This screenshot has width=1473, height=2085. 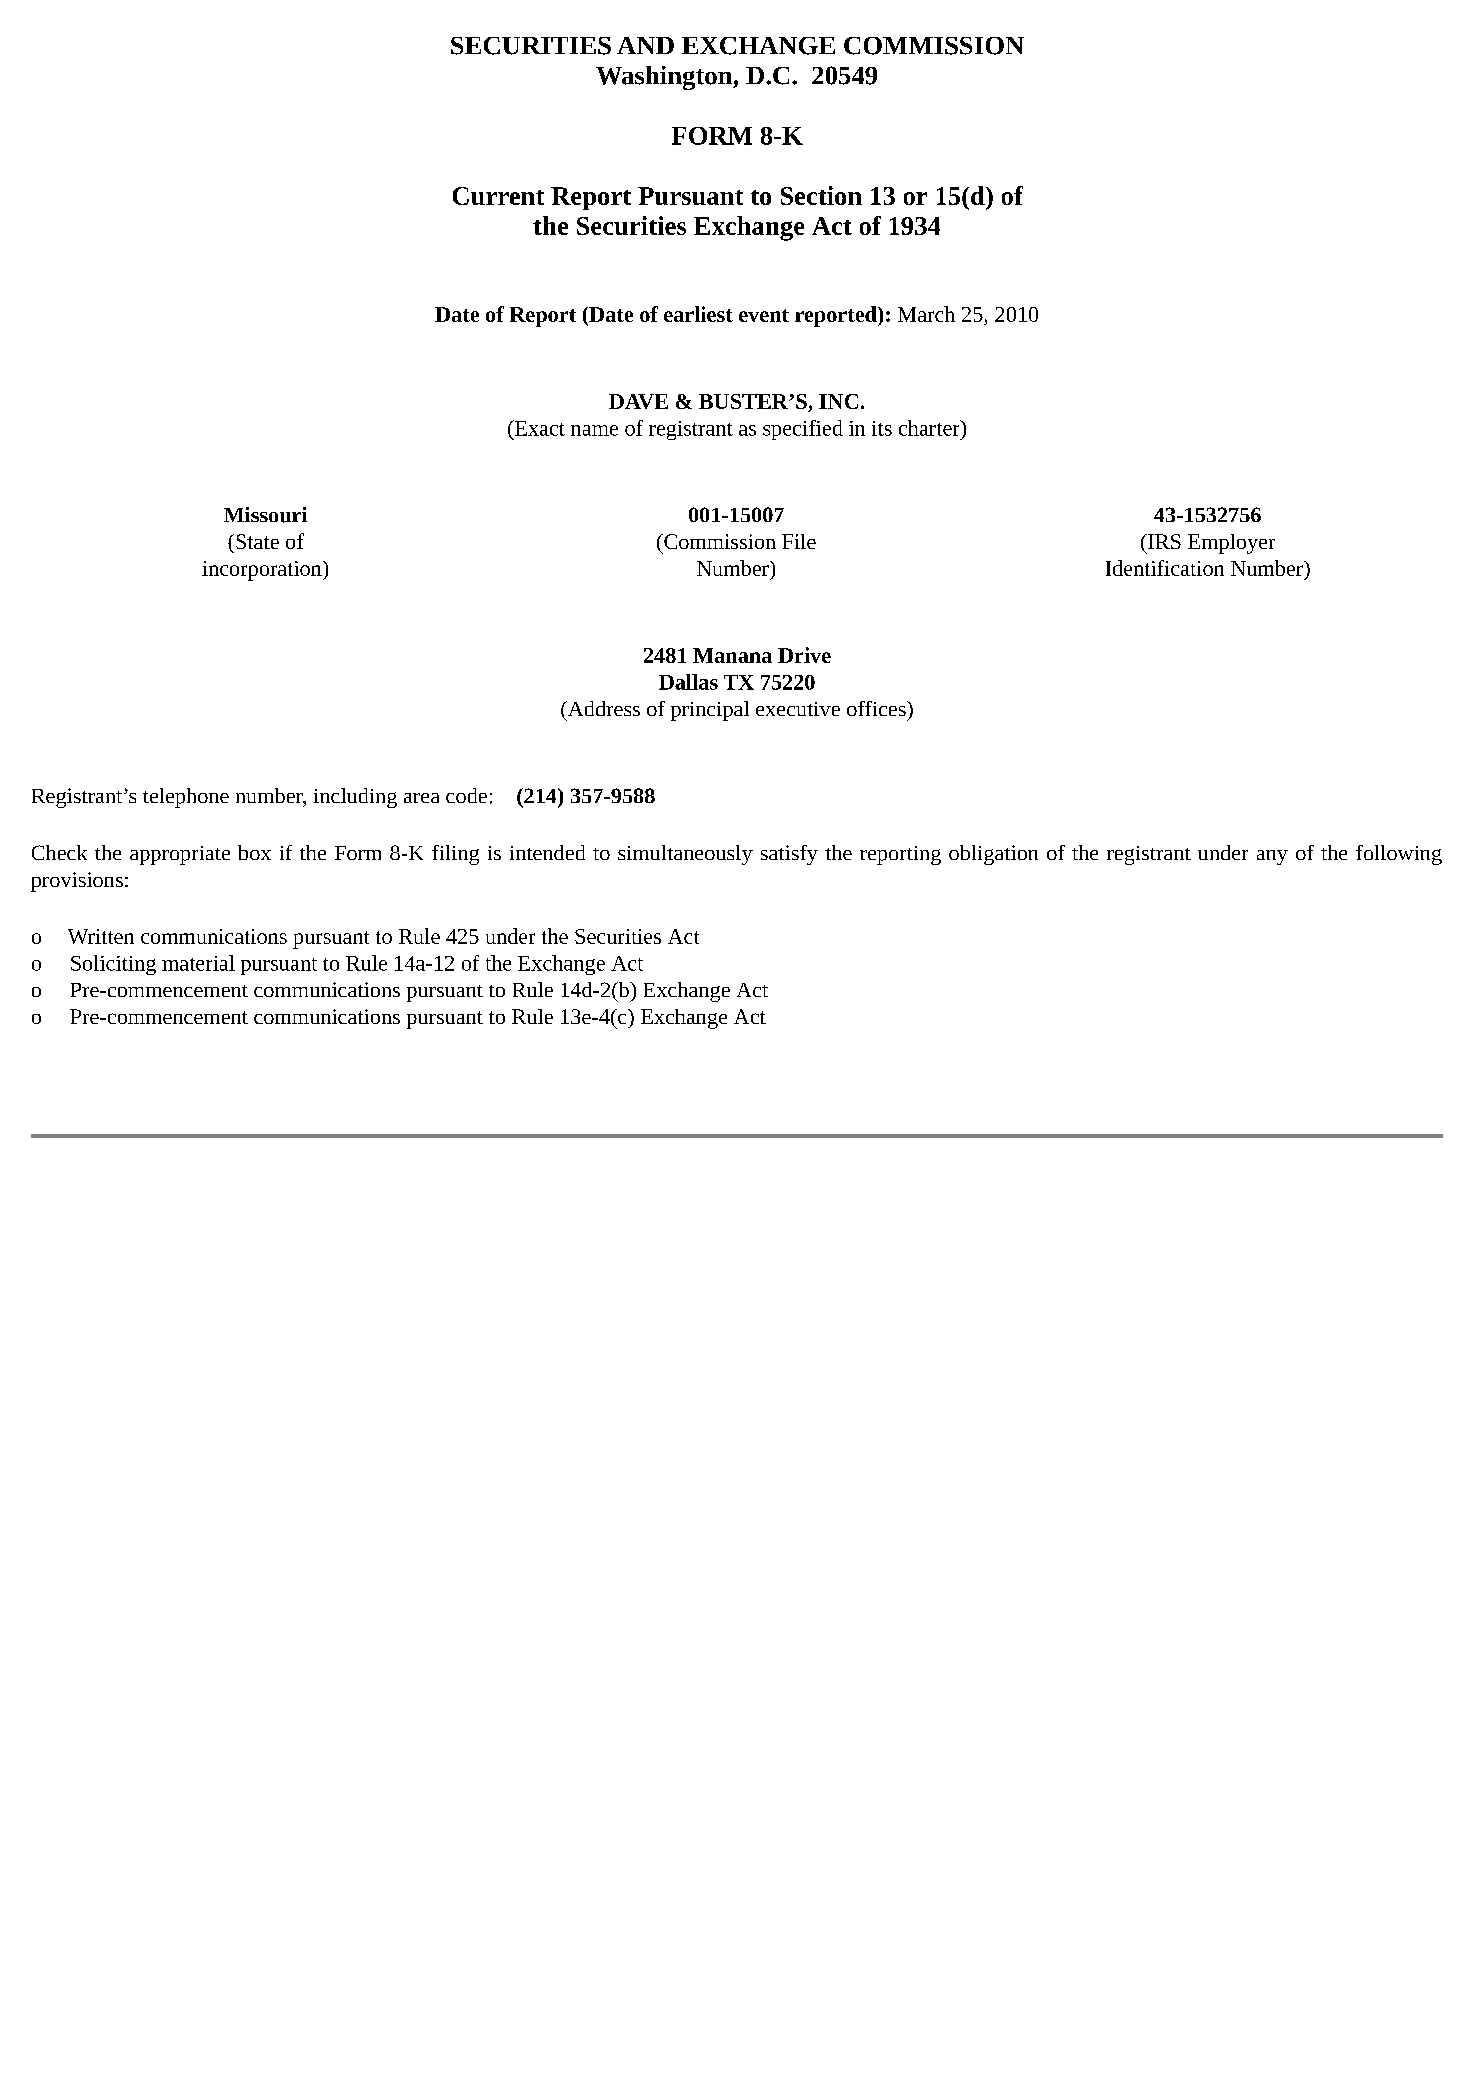 What do you see at coordinates (265, 515) in the screenshot?
I see `Missouri` at bounding box center [265, 515].
